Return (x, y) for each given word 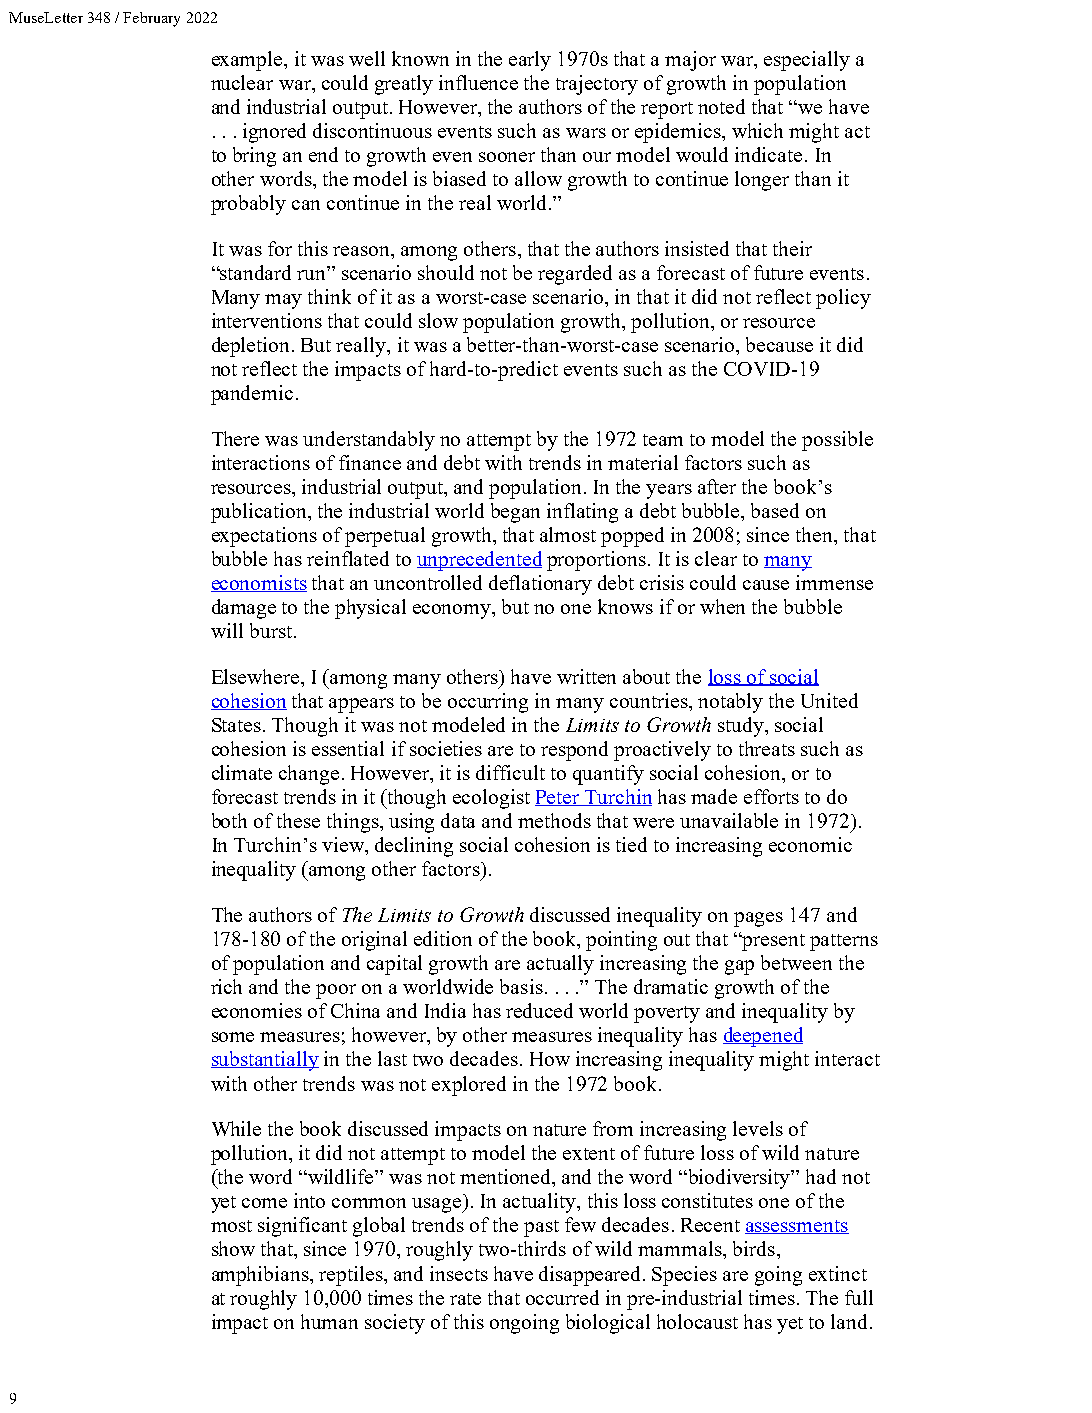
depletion (252, 347)
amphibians (261, 1276)
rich (226, 986)
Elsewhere (257, 676)
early (530, 61)
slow (438, 320)
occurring (488, 703)
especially (807, 61)
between (796, 962)
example (248, 61)
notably (730, 703)
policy (843, 299)
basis (521, 986)
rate (465, 1299)
